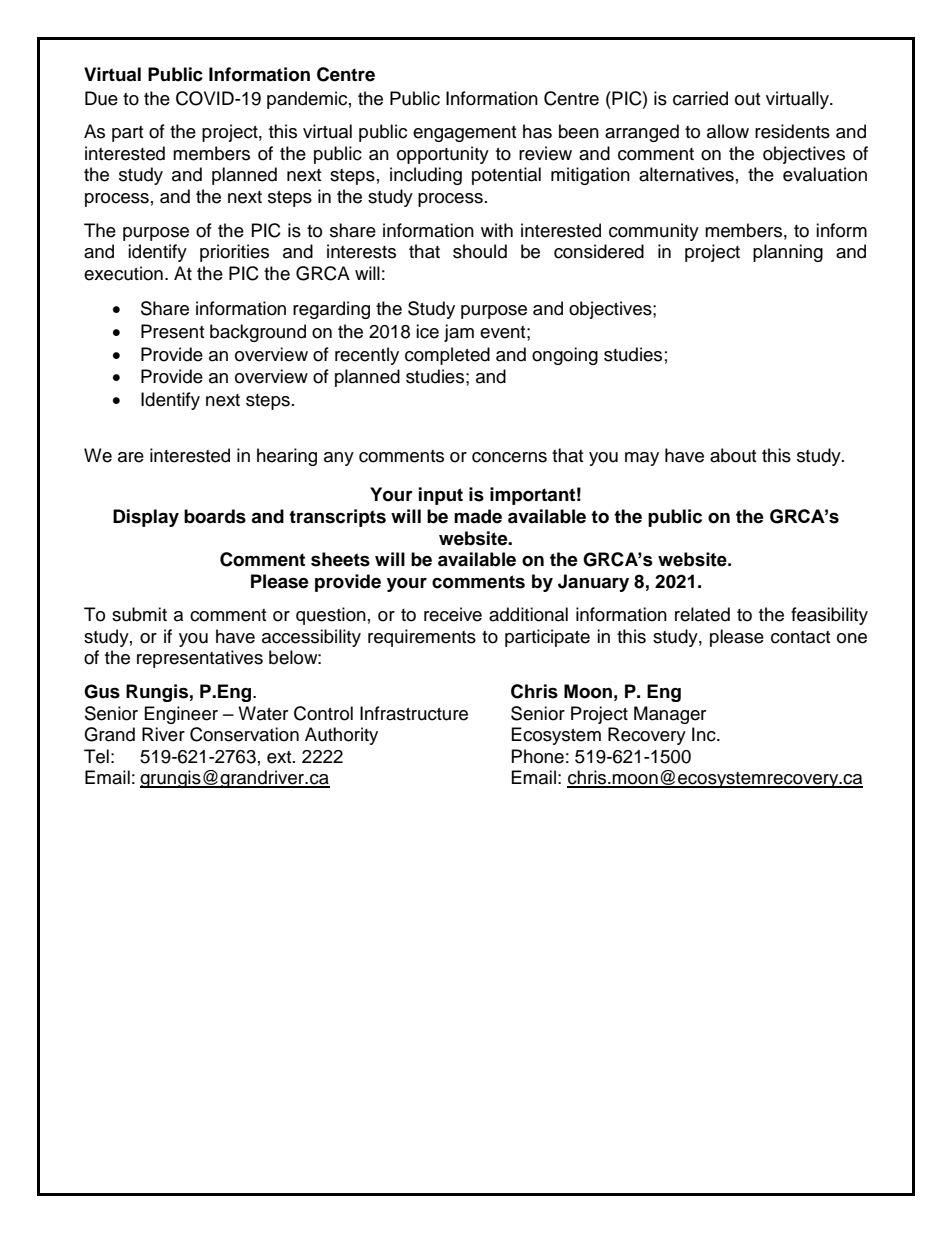 This image has width=952, height=1233. What do you see at coordinates (414, 713) in the image?
I see `Infrastructure` at bounding box center [414, 713].
